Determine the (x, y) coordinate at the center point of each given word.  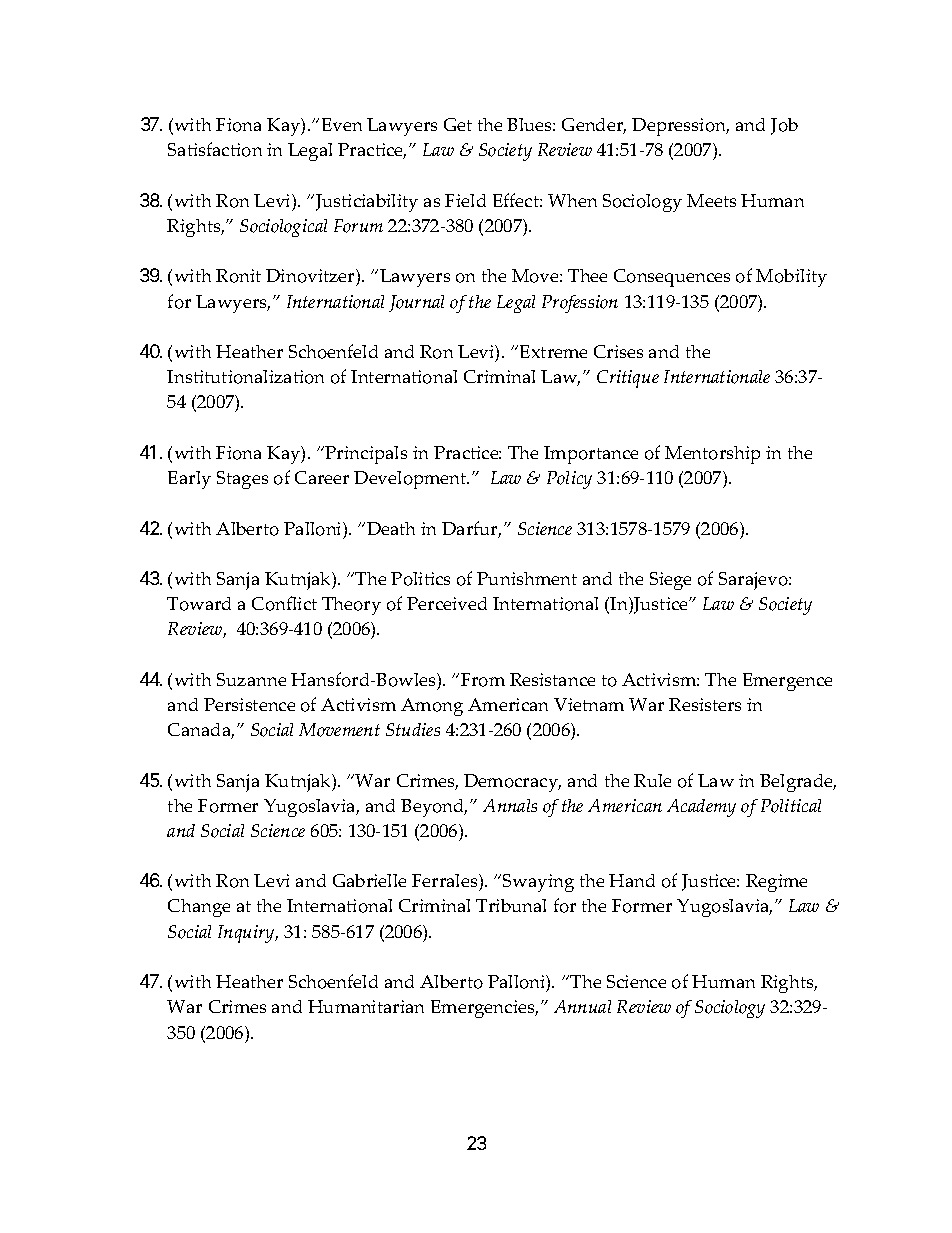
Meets (711, 200)
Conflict (284, 603)
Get (458, 124)
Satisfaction (215, 149)
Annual (582, 1006)
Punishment (527, 578)
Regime (776, 883)
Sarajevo (754, 581)
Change (199, 908)
